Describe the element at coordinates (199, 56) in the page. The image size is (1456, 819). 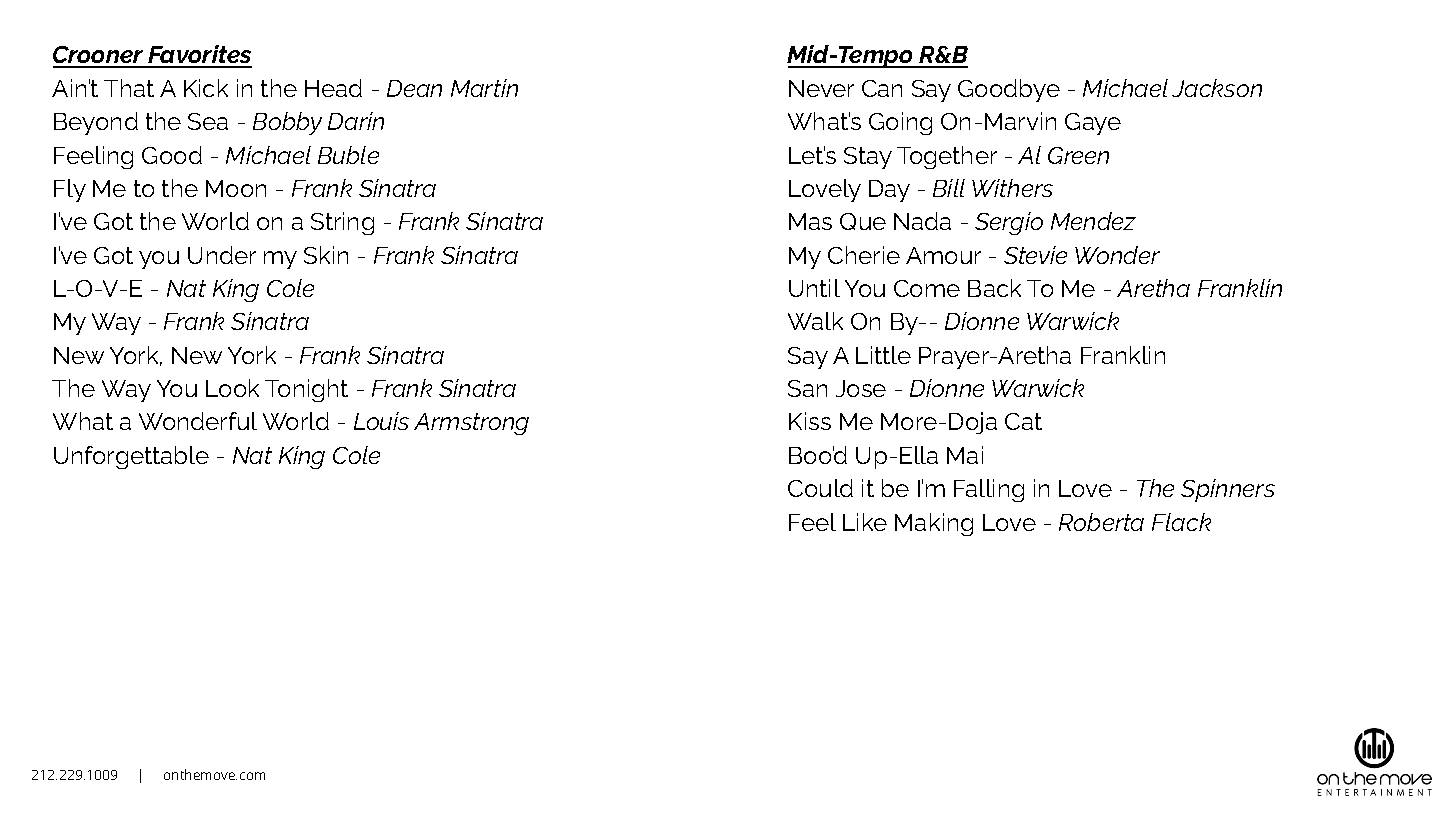
I see `Favorites` at that location.
